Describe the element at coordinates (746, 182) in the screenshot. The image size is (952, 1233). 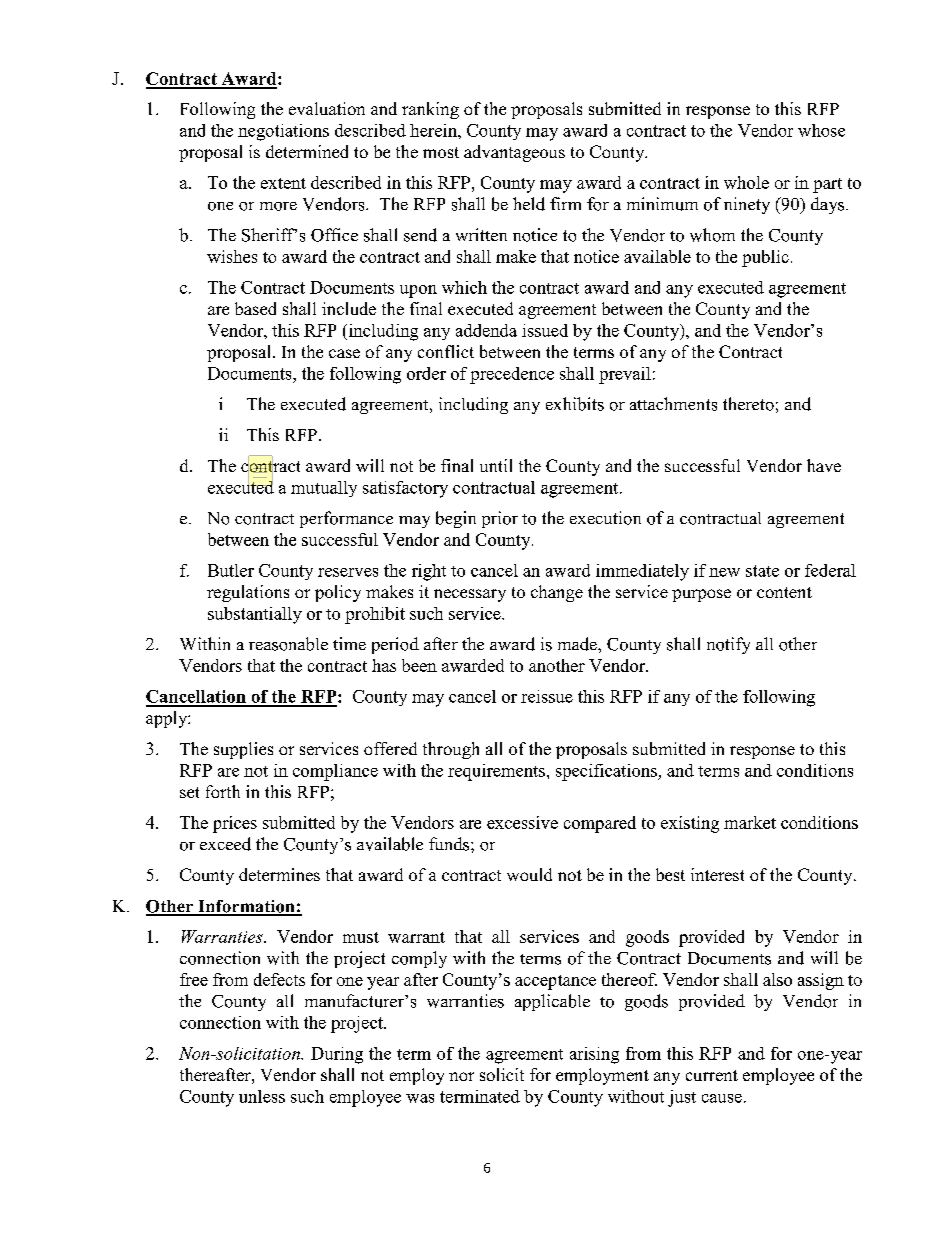
I see `whole` at that location.
